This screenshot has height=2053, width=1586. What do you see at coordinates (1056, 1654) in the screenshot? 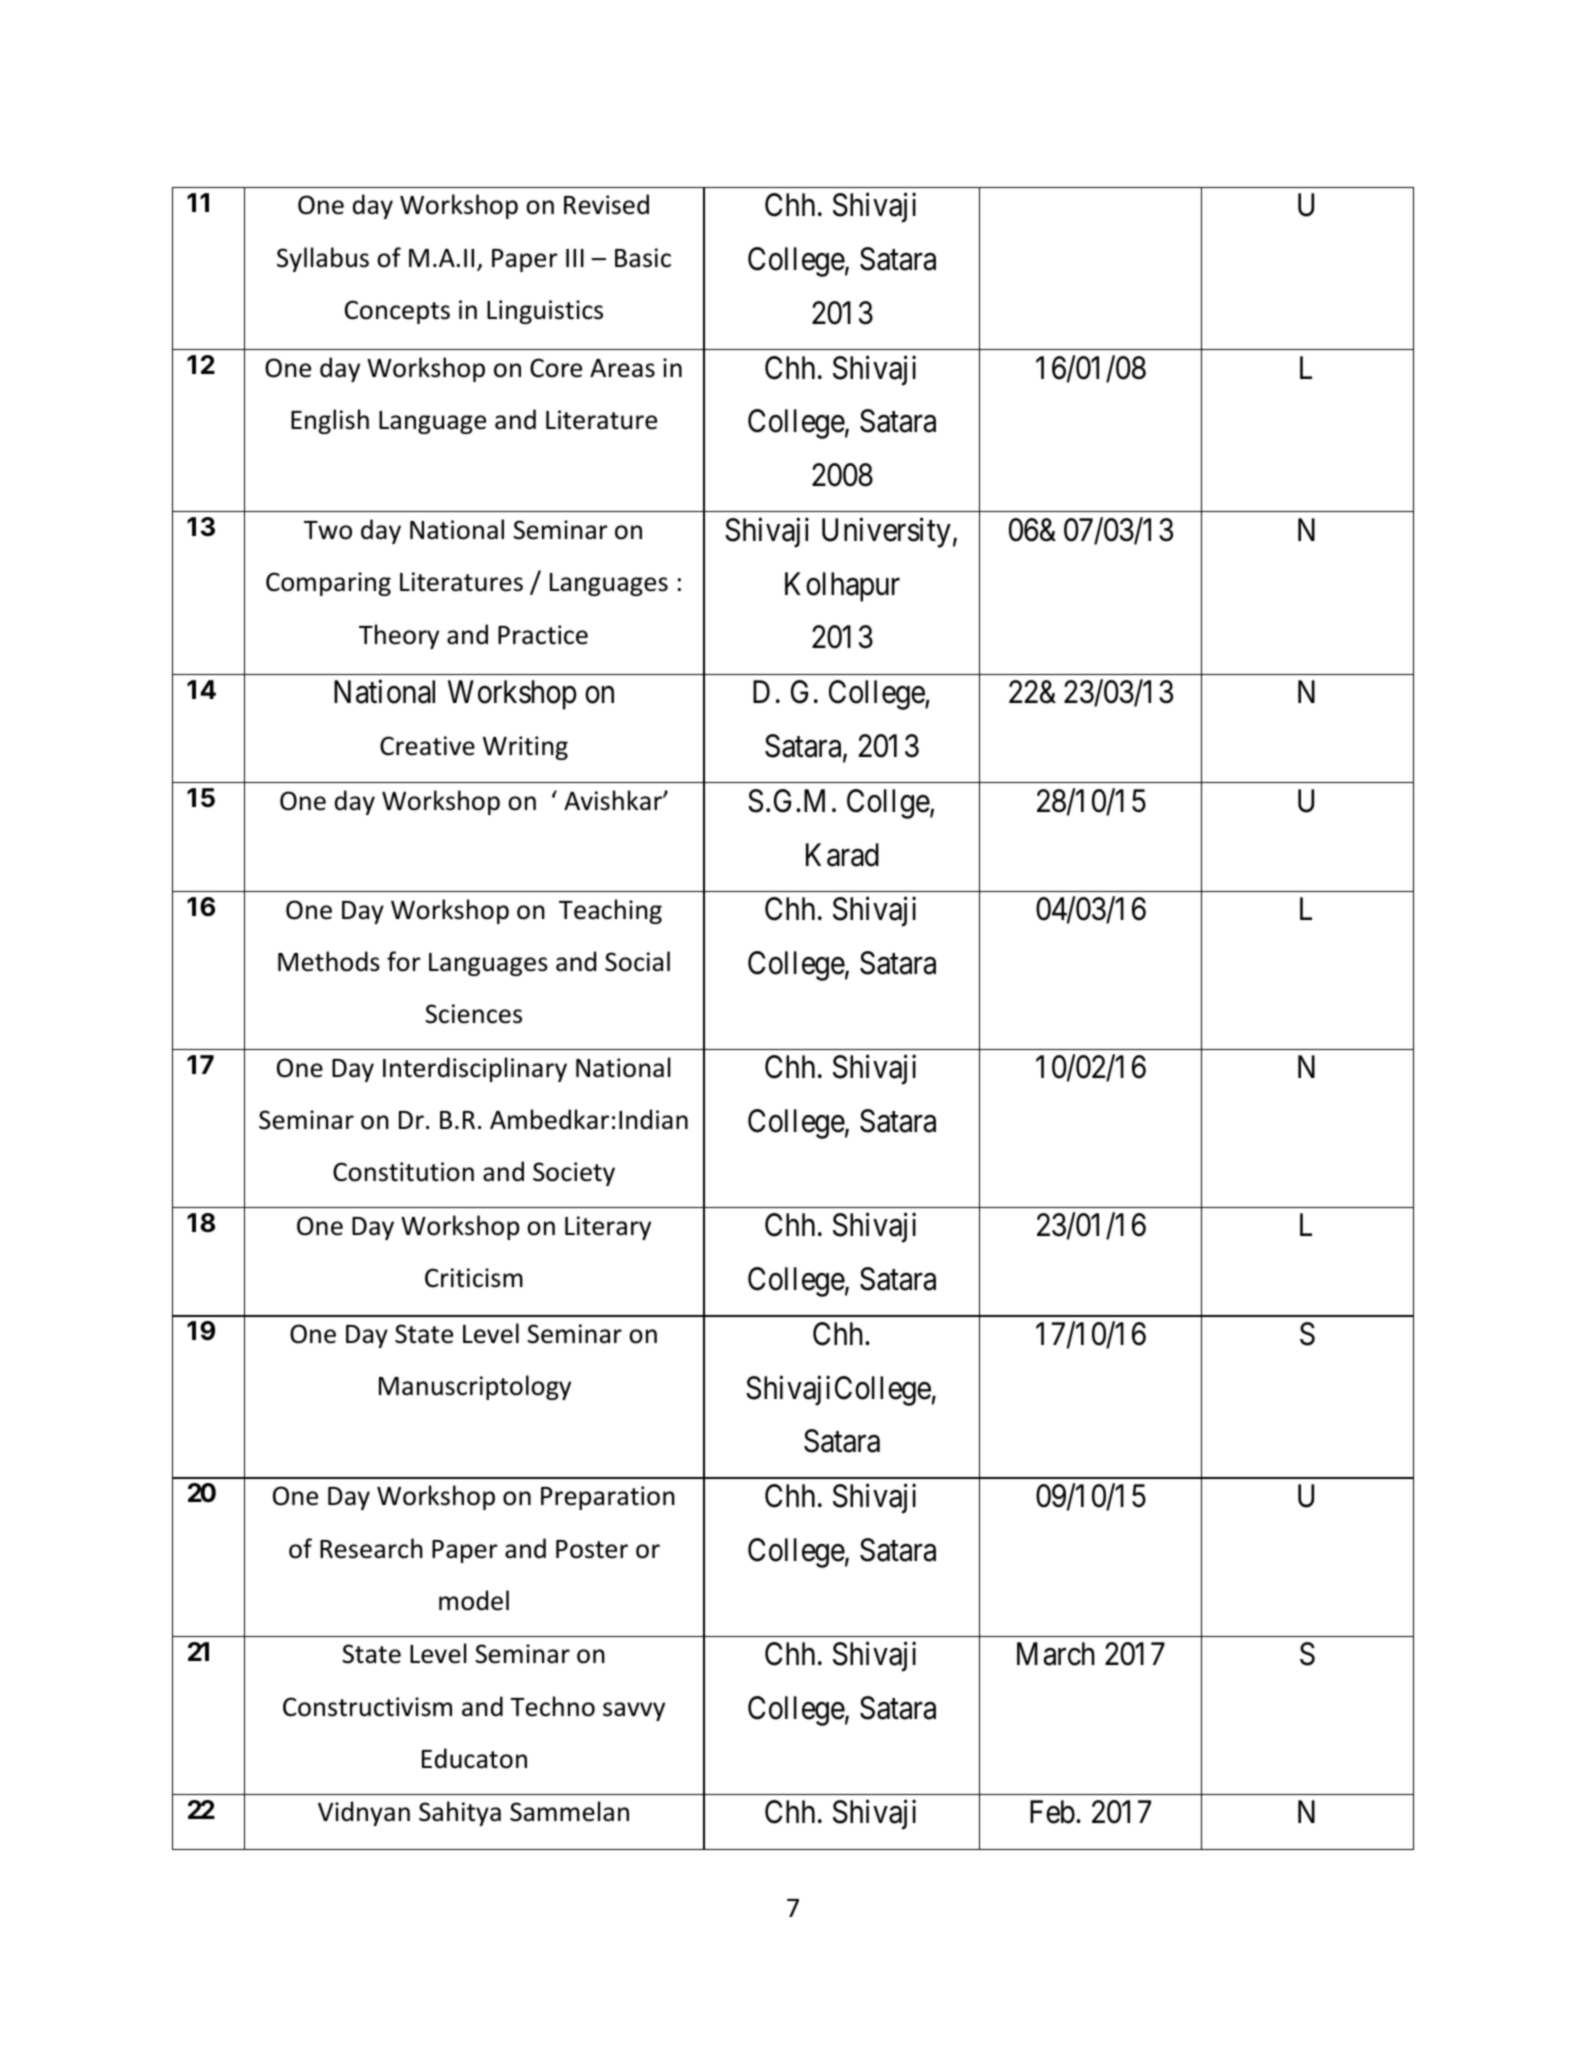
I see `March` at bounding box center [1056, 1654].
